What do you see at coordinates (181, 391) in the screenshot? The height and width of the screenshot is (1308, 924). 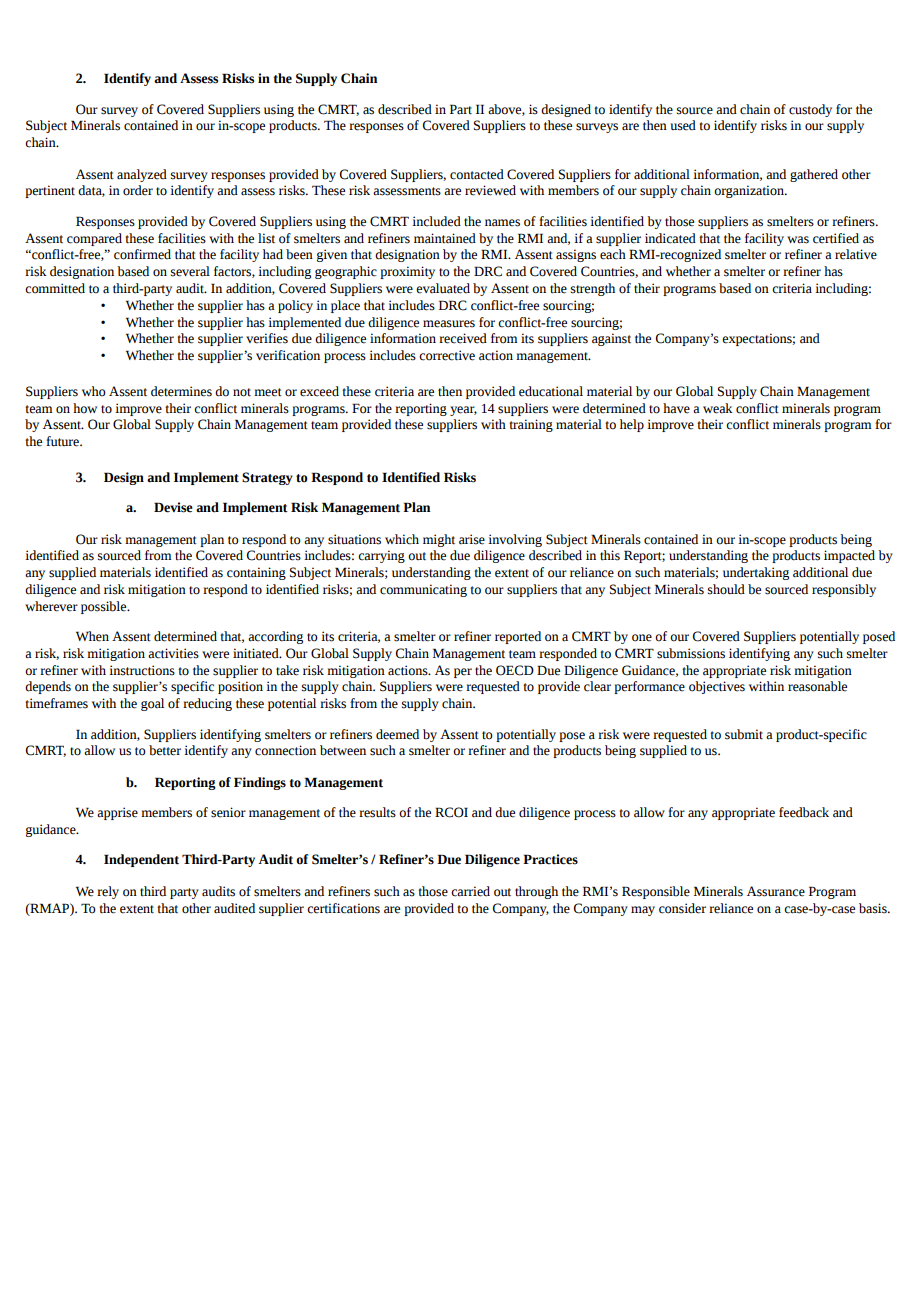 I see `determines` at bounding box center [181, 391].
